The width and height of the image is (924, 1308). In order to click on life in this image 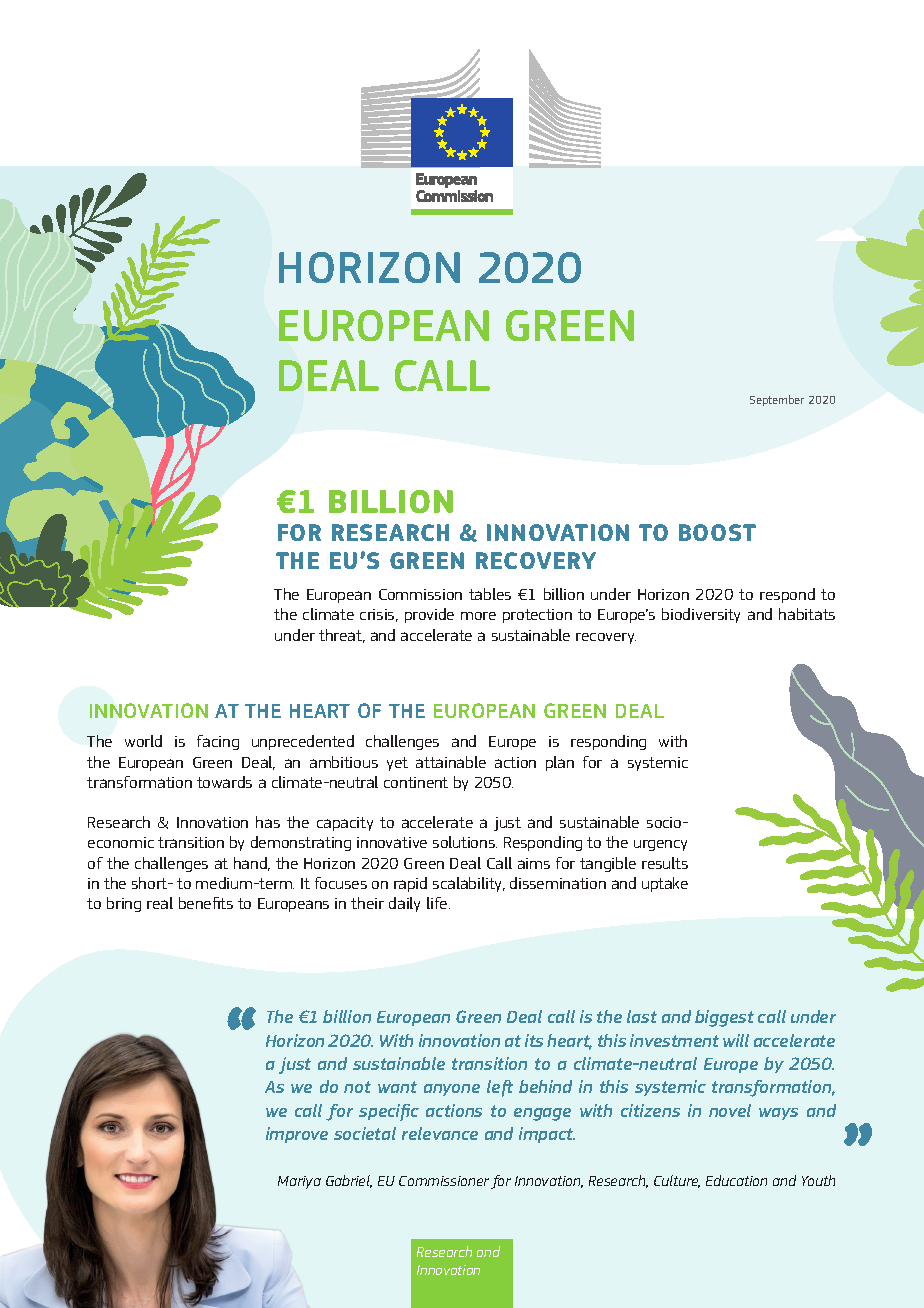, I will do `click(438, 903)`.
